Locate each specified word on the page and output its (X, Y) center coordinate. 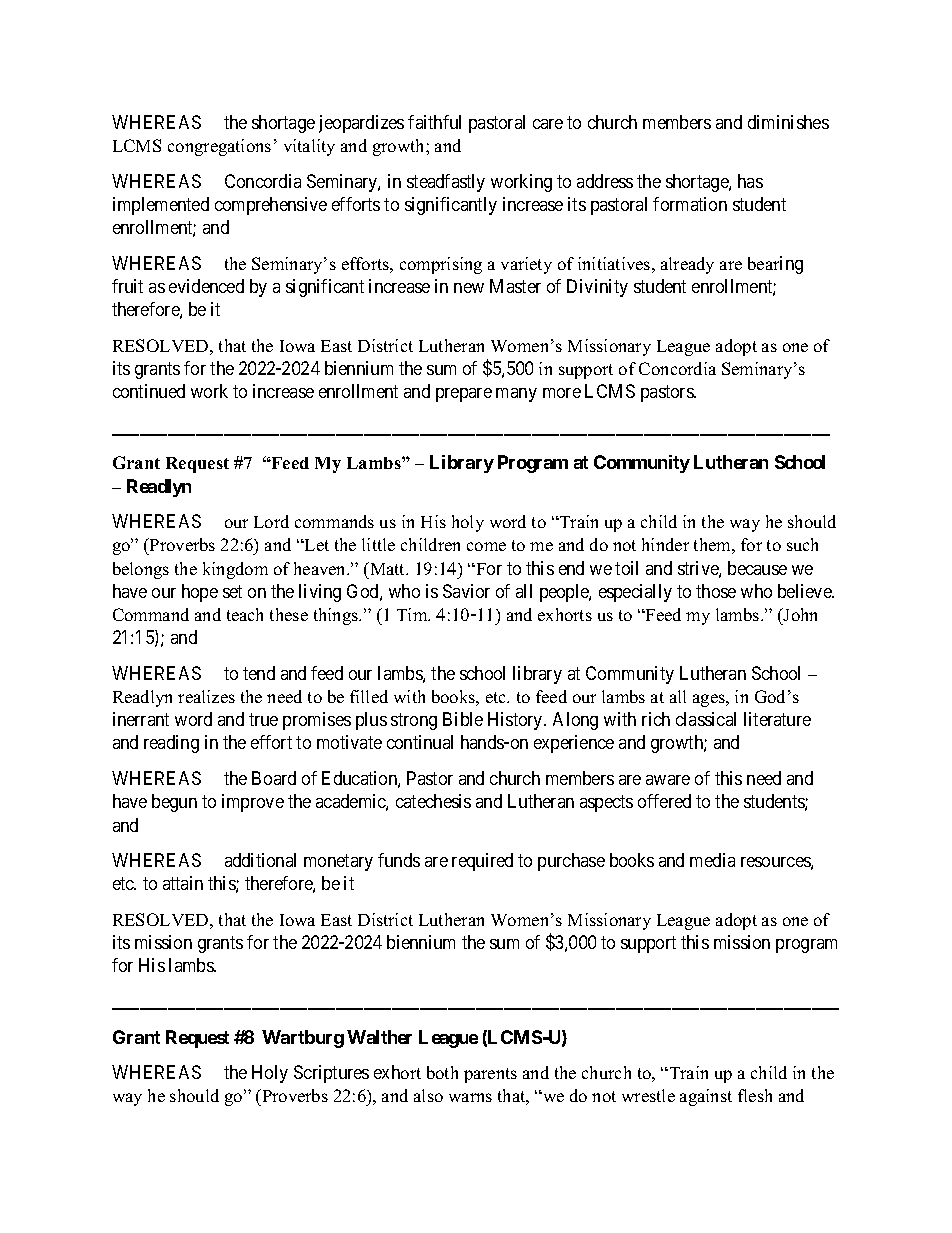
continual (420, 742)
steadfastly (446, 183)
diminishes (788, 122)
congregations (219, 147)
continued (149, 391)
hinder (665, 544)
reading (171, 744)
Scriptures (331, 1074)
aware (668, 780)
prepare (464, 395)
